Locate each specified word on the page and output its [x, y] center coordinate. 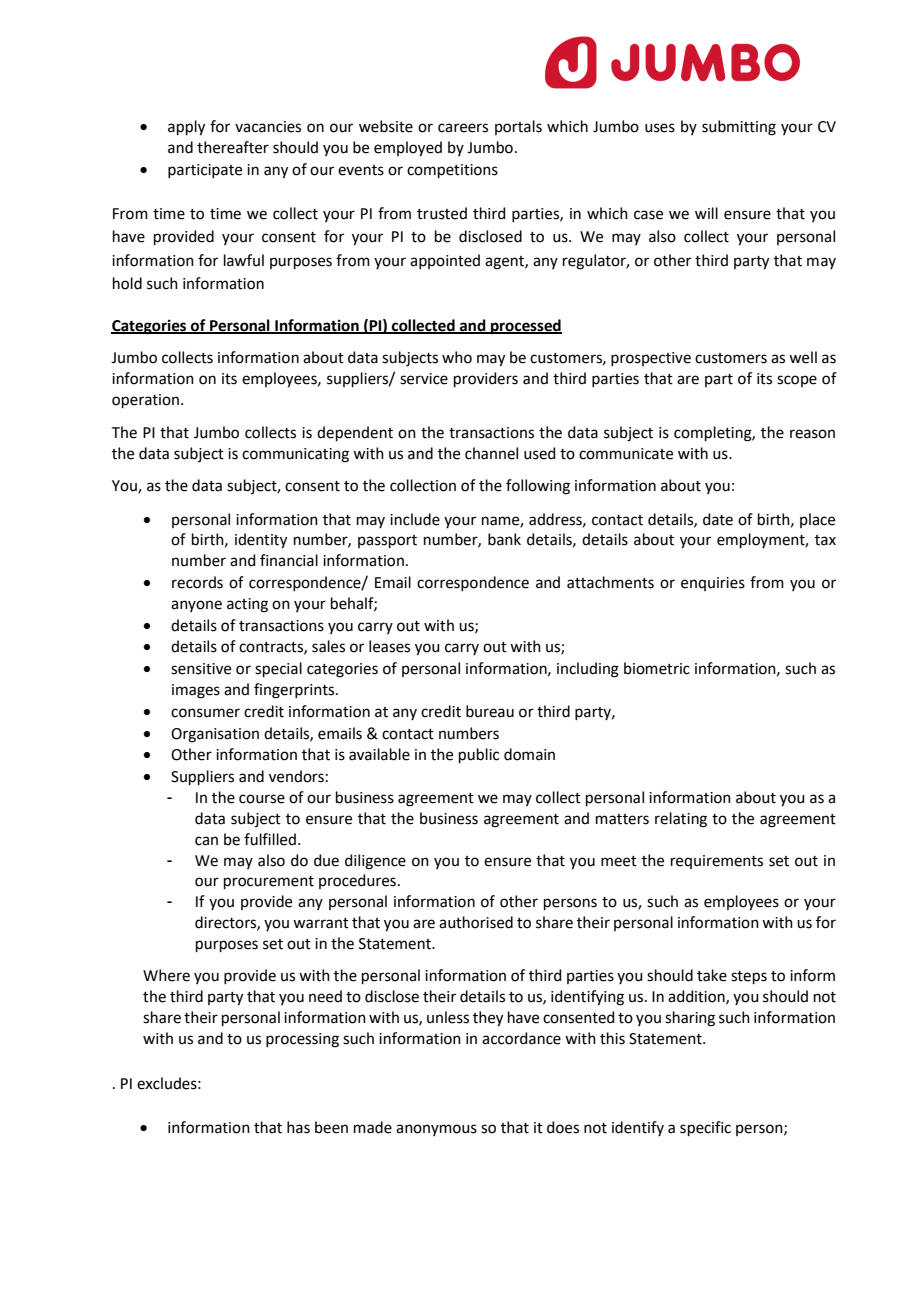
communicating [295, 455]
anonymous [436, 1130]
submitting [739, 128]
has [298, 1127]
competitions [452, 171]
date [718, 519]
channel [491, 453]
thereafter [233, 147]
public [479, 755]
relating [681, 820]
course [262, 799]
